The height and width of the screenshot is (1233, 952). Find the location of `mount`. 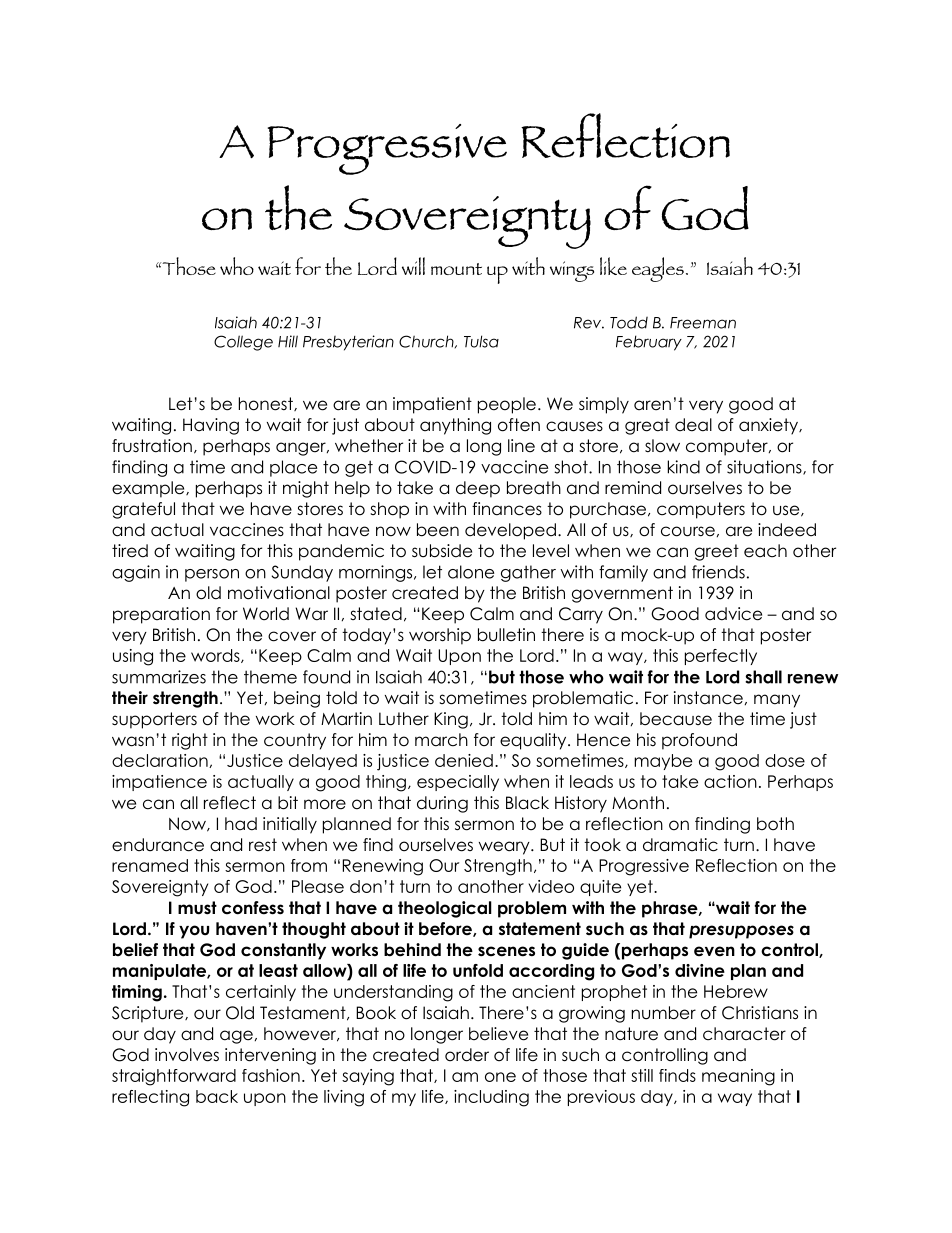

mount is located at coordinates (456, 269).
